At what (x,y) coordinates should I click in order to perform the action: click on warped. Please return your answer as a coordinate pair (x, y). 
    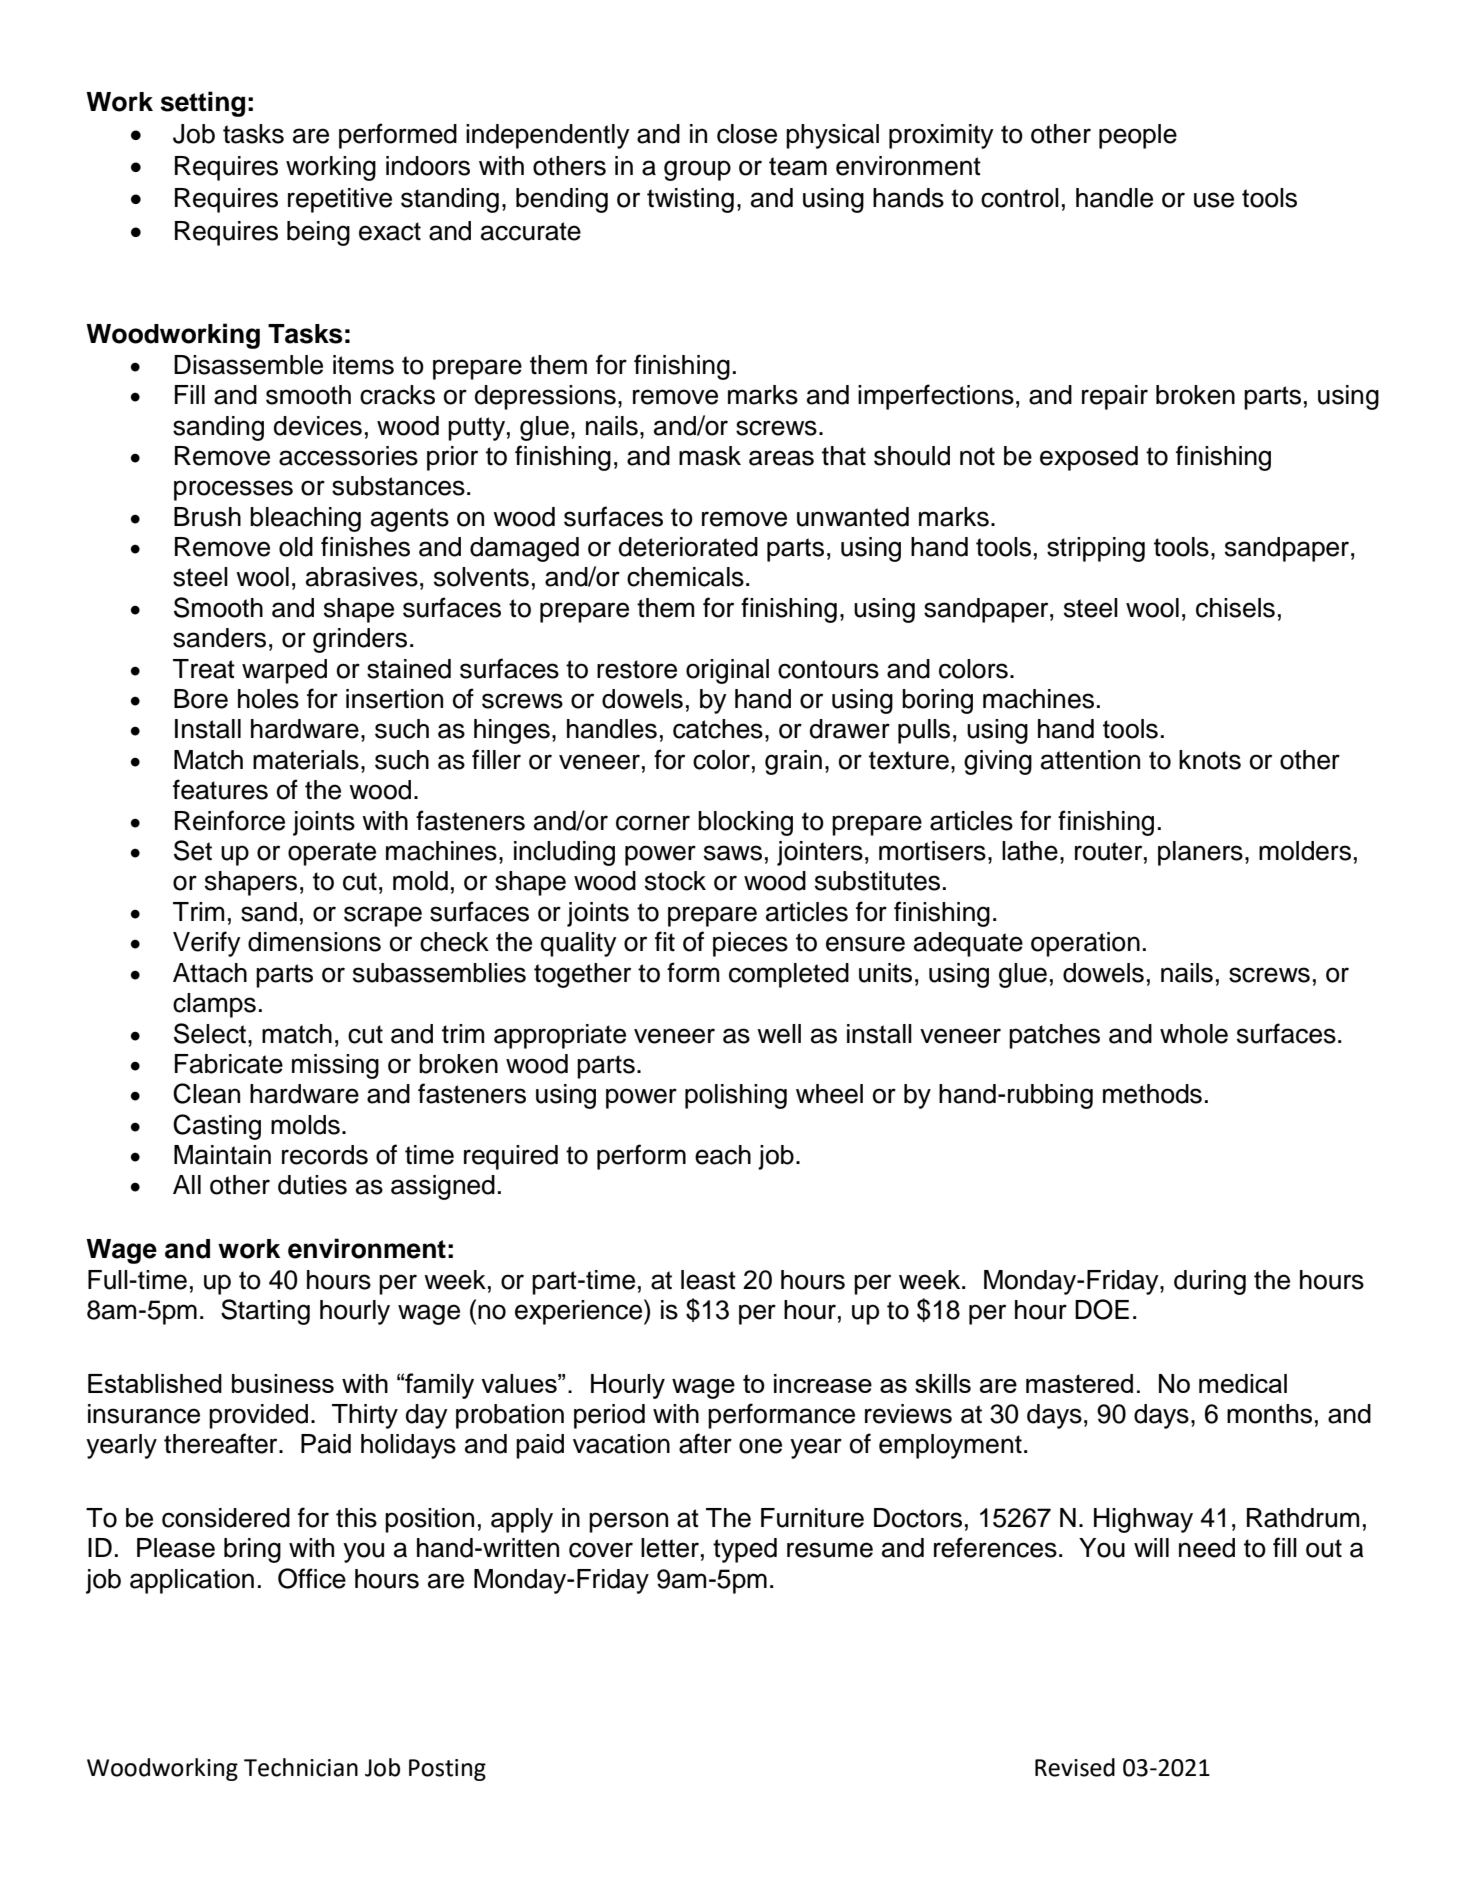
    Looking at the image, I should click on (284, 671).
